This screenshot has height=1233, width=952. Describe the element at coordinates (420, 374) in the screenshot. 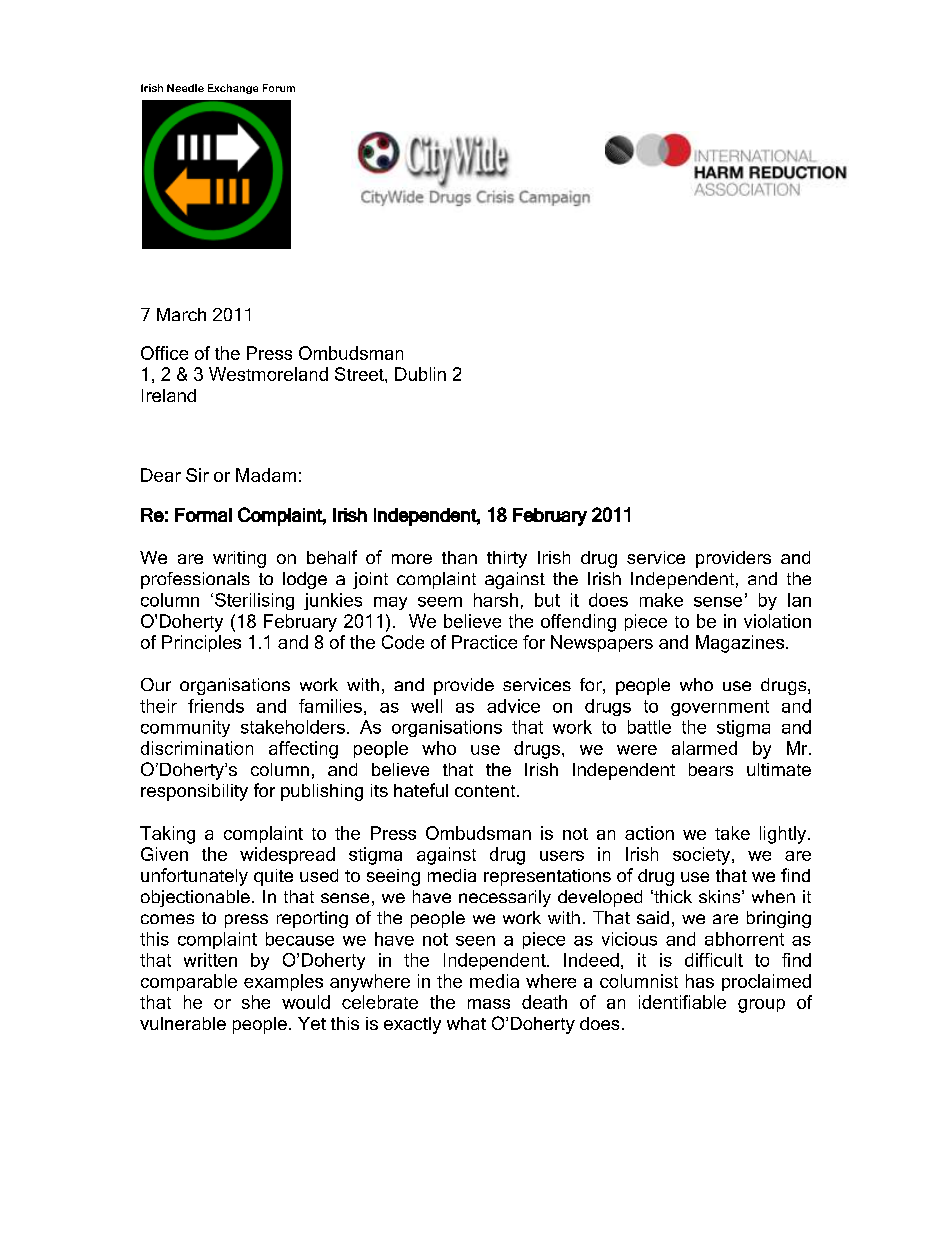

I see `Dublin` at that location.
